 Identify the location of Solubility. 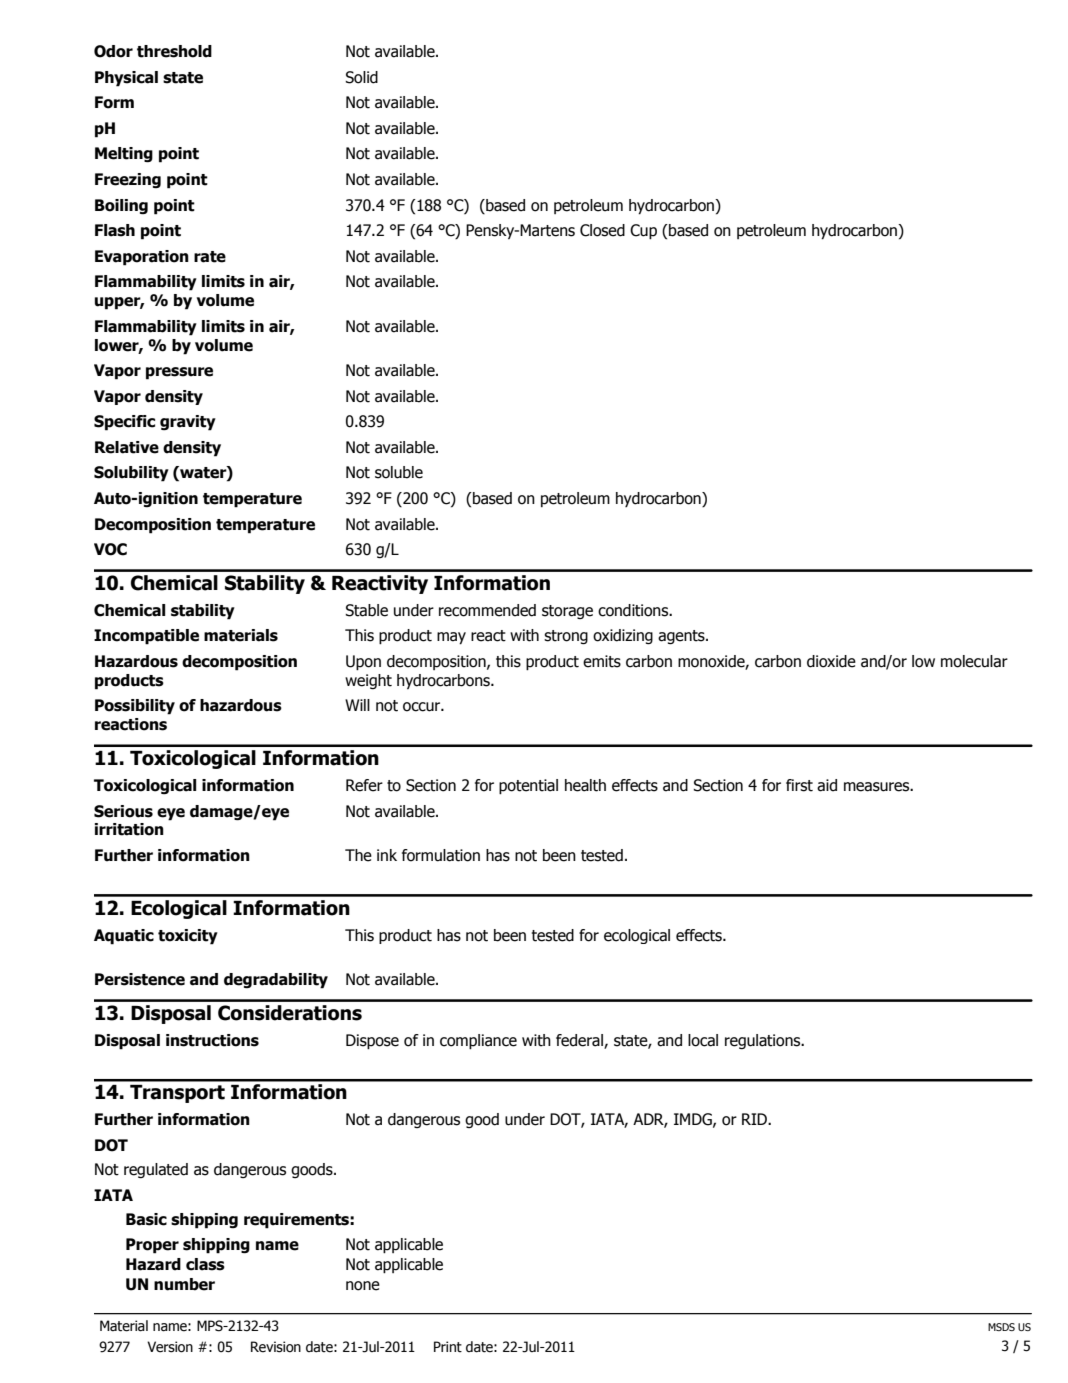
(131, 474).
